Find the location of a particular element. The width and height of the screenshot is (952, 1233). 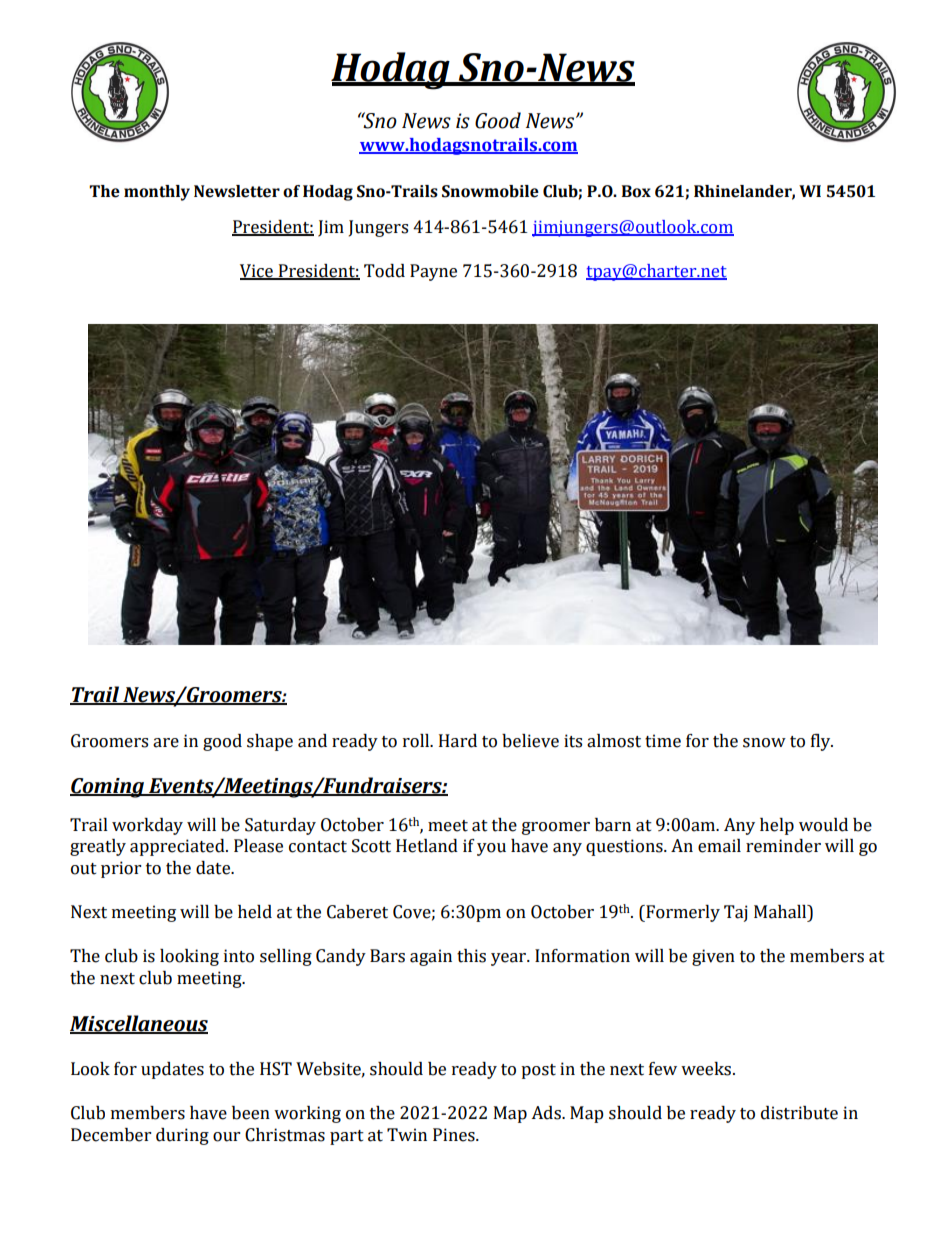

Box is located at coordinates (636, 191).
